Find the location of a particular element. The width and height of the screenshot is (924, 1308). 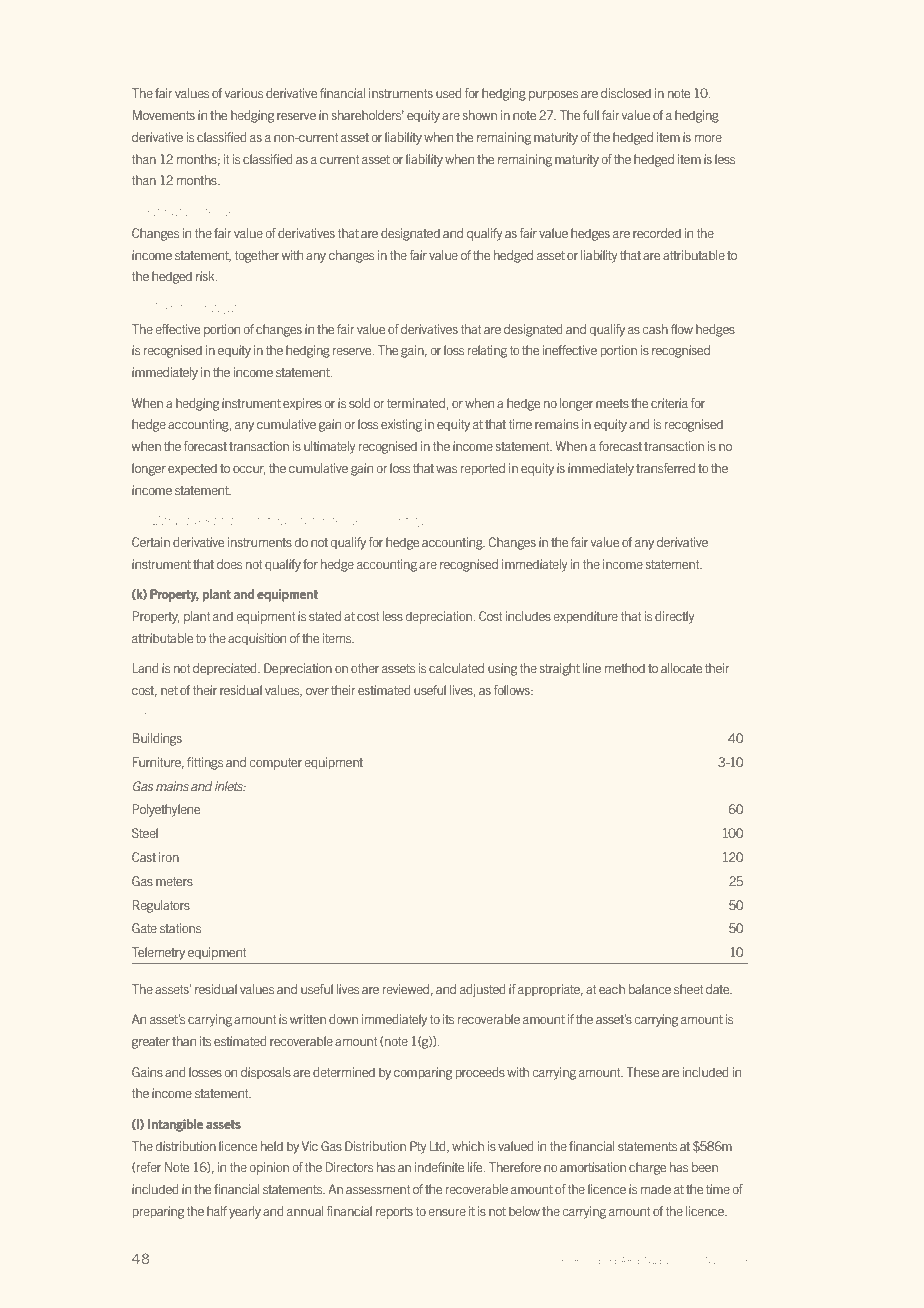

calculated is located at coordinates (456, 668).
